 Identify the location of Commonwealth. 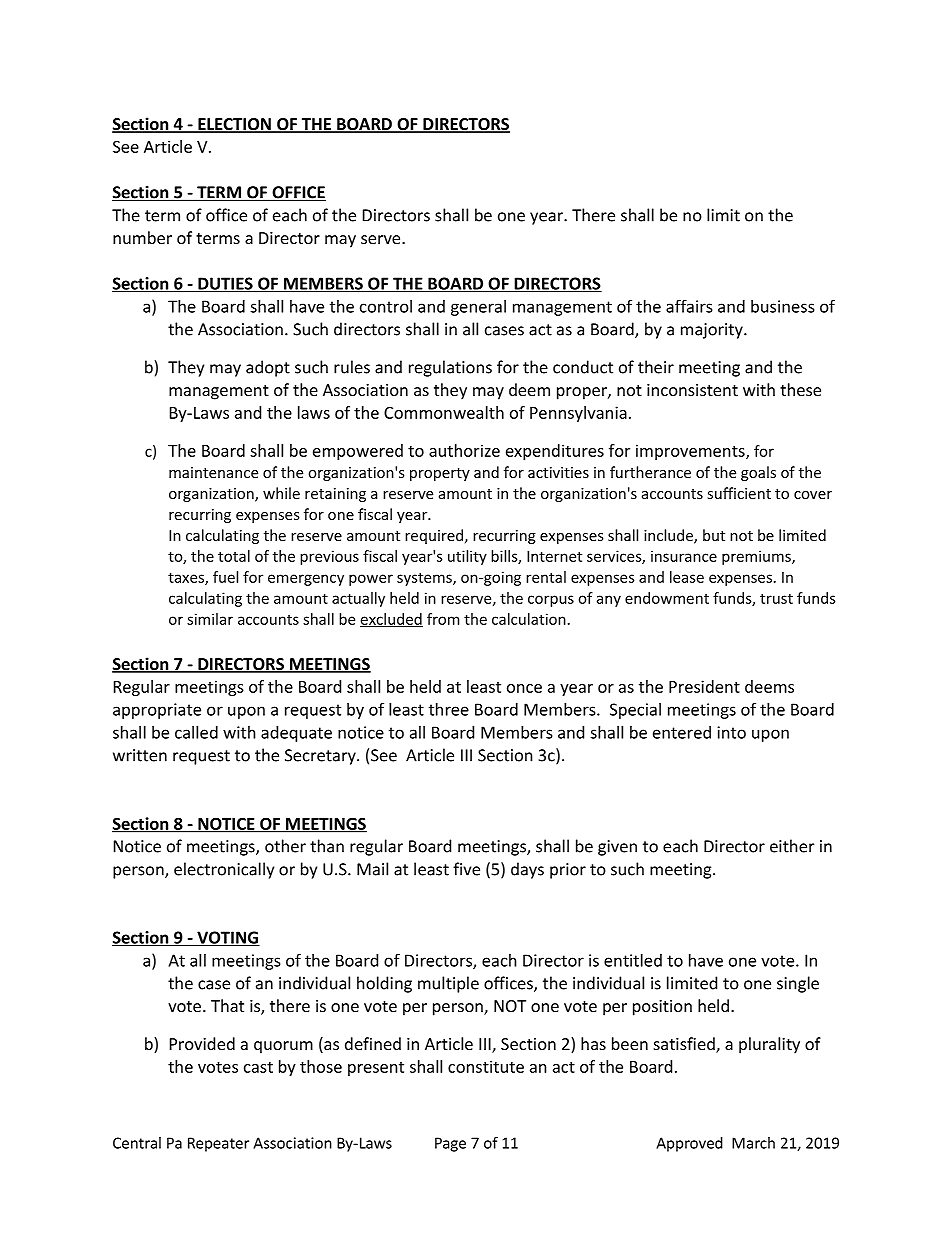
(444, 412).
